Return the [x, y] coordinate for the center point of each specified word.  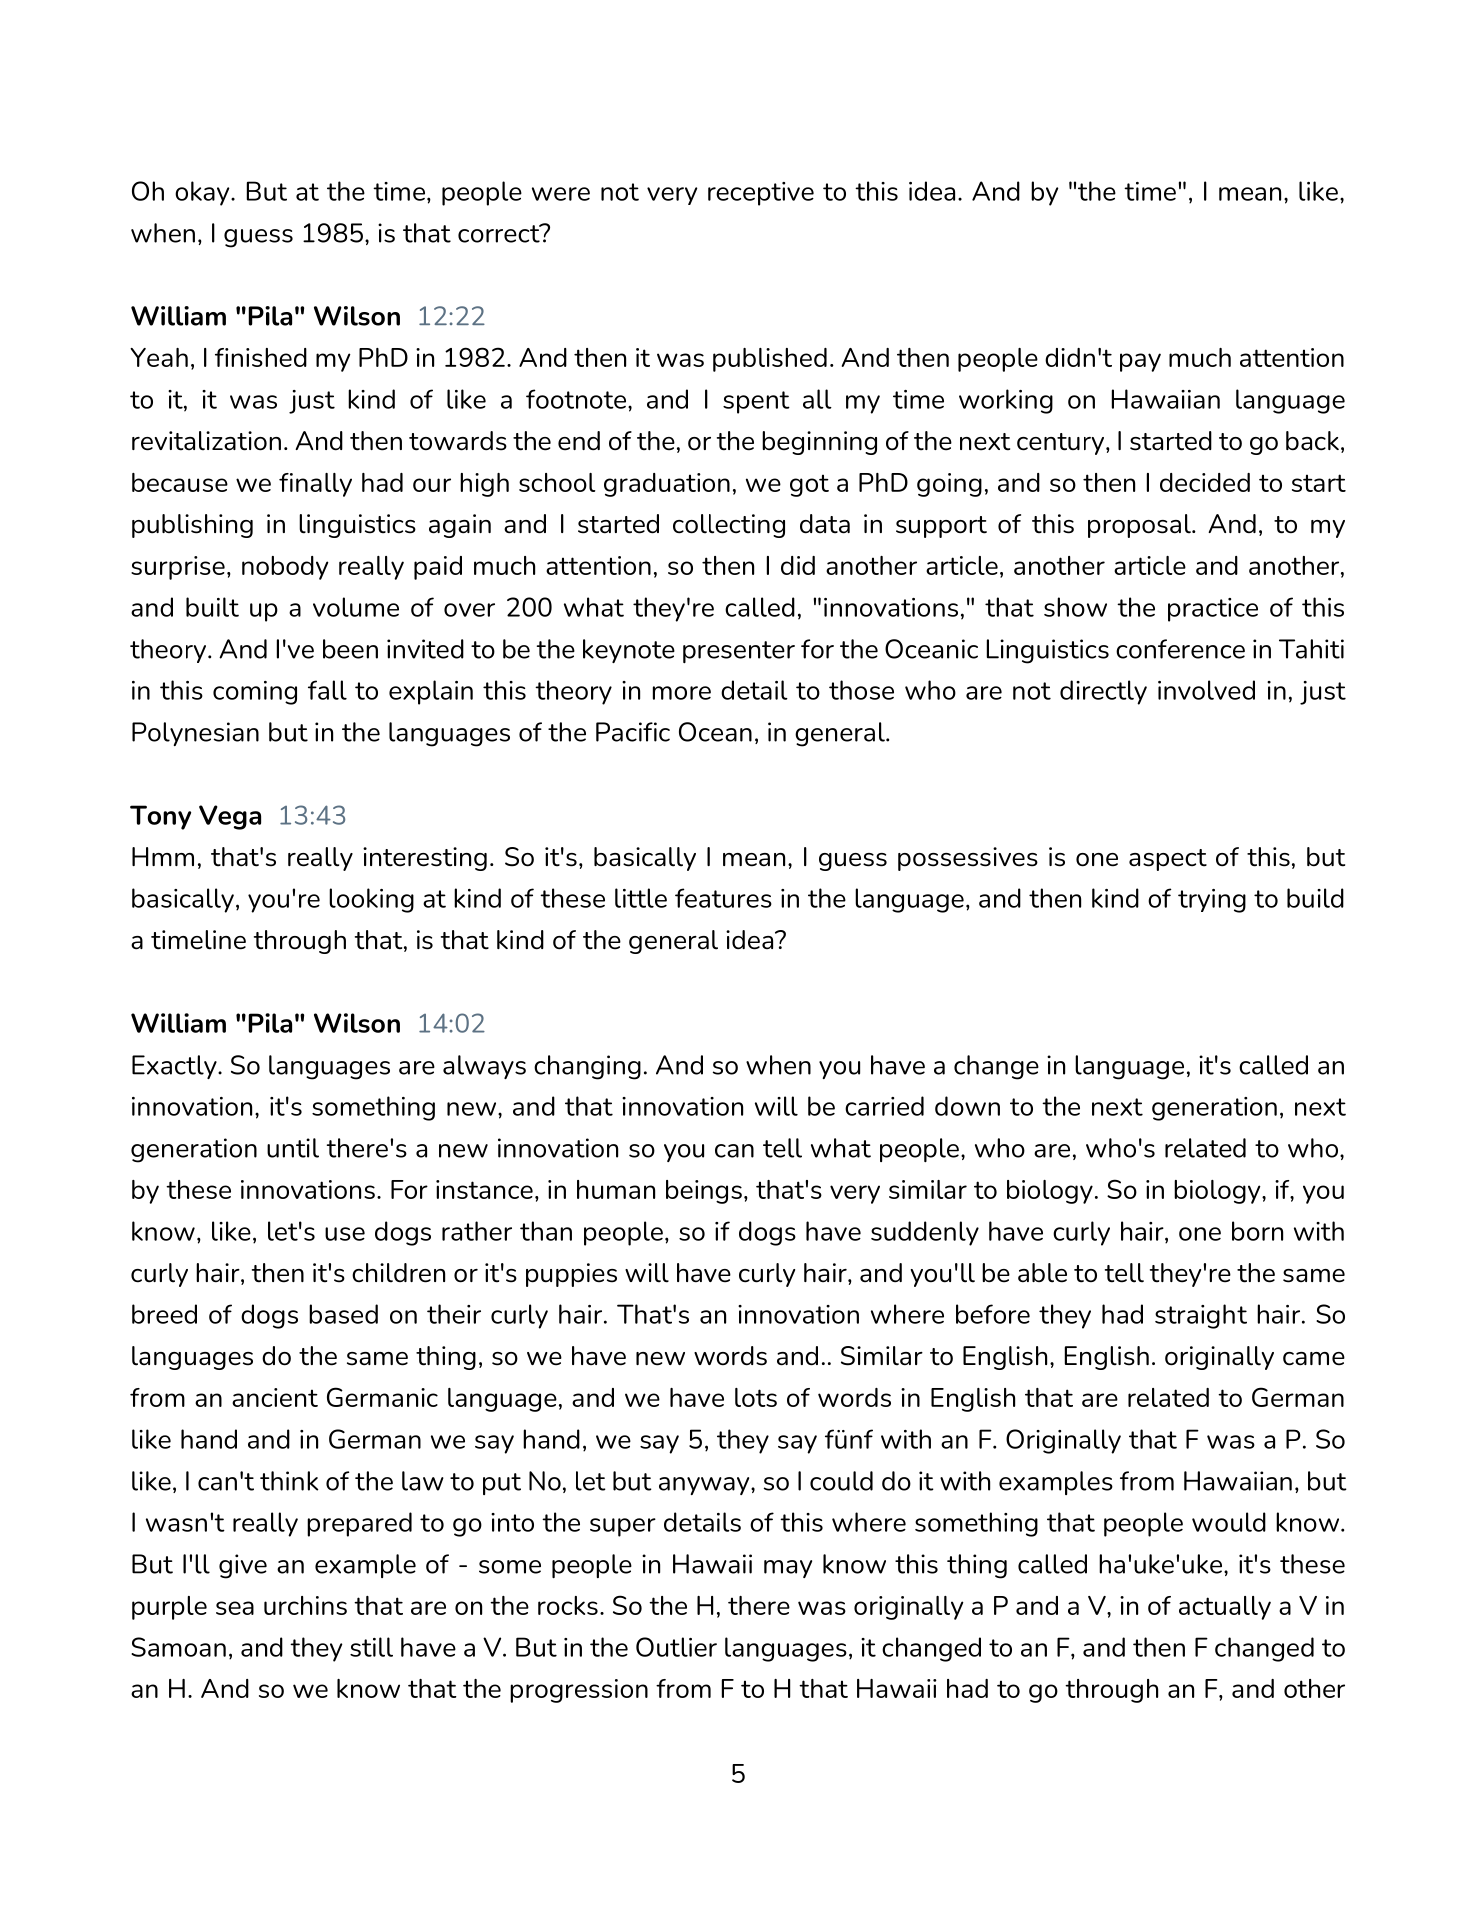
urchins [305, 1605]
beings [704, 1192]
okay [203, 193]
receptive [761, 194]
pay [1140, 362]
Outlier [676, 1647]
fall [327, 690]
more [682, 693]
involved [1206, 690]
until [293, 1148]
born [1257, 1231]
